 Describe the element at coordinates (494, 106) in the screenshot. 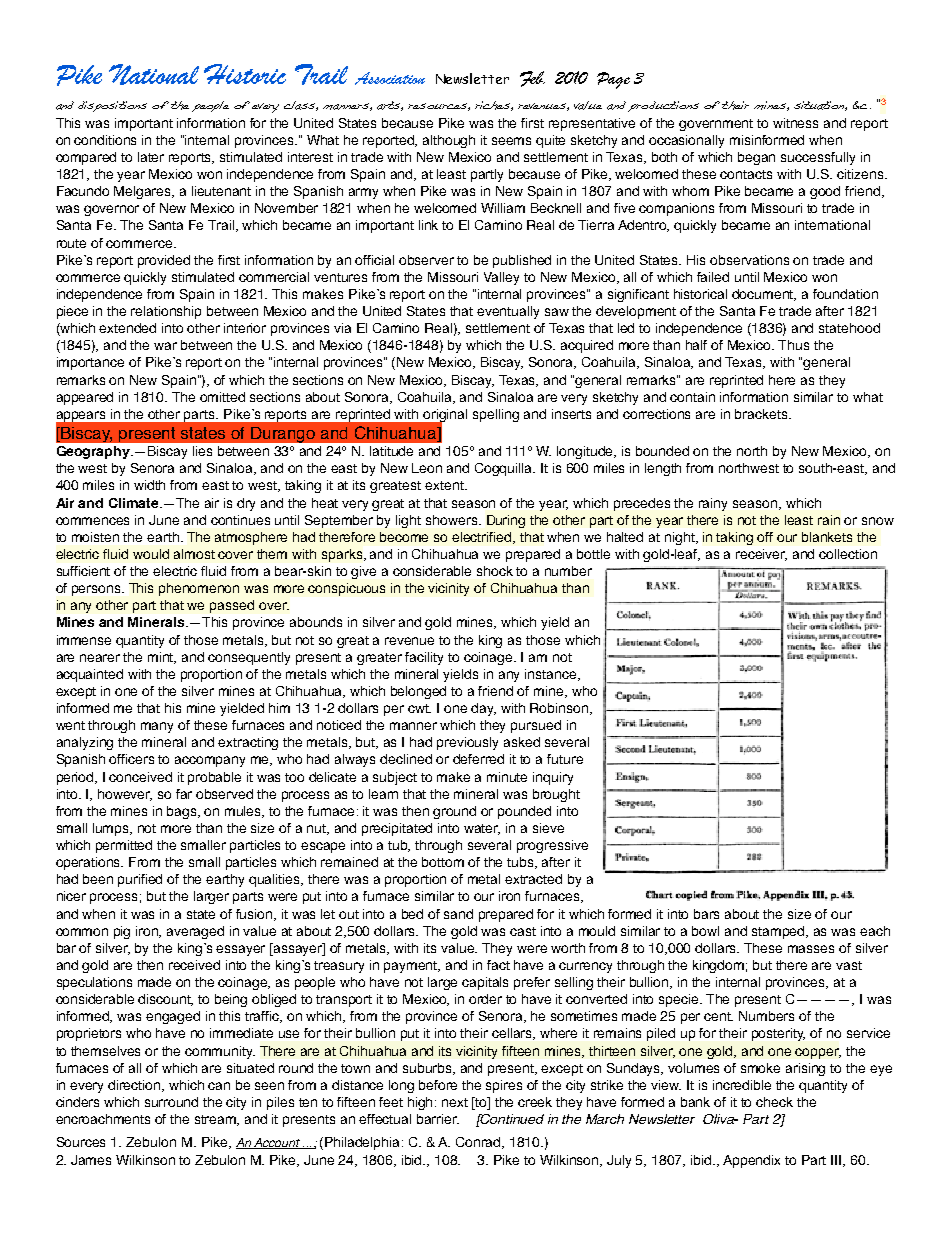

I see `riches` at that location.
